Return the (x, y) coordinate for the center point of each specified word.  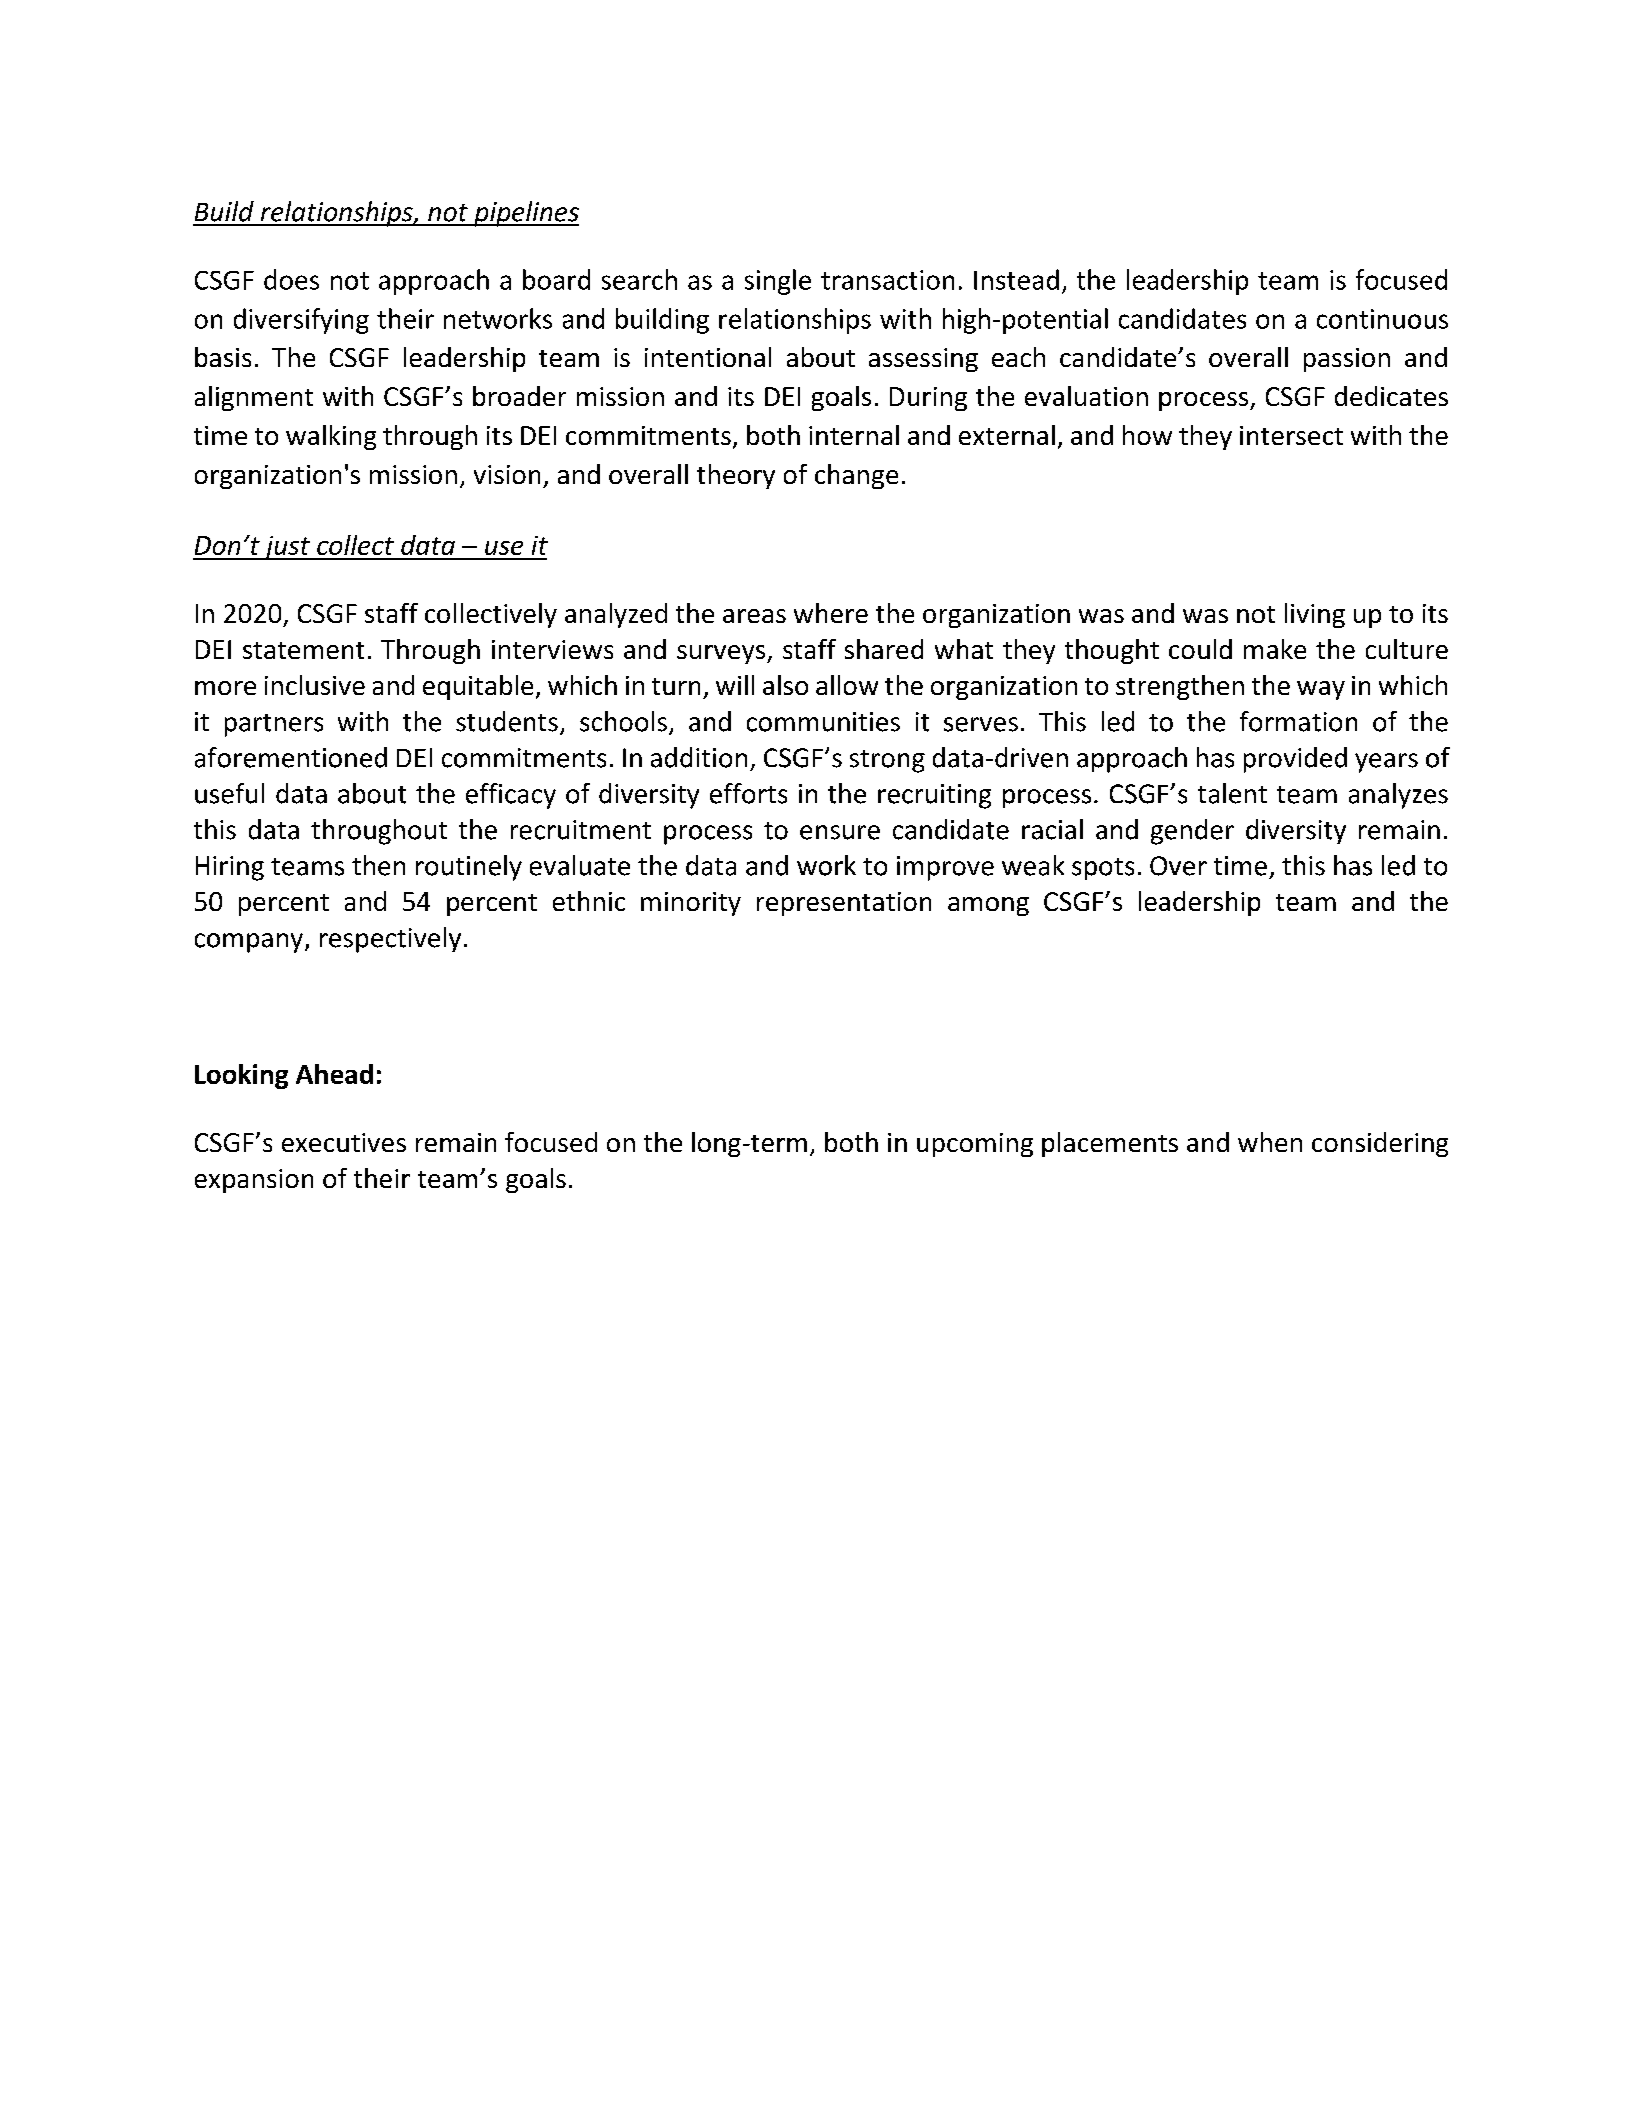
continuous (1382, 319)
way (1321, 690)
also (785, 685)
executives (344, 1142)
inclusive (315, 685)
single (778, 282)
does (291, 279)
